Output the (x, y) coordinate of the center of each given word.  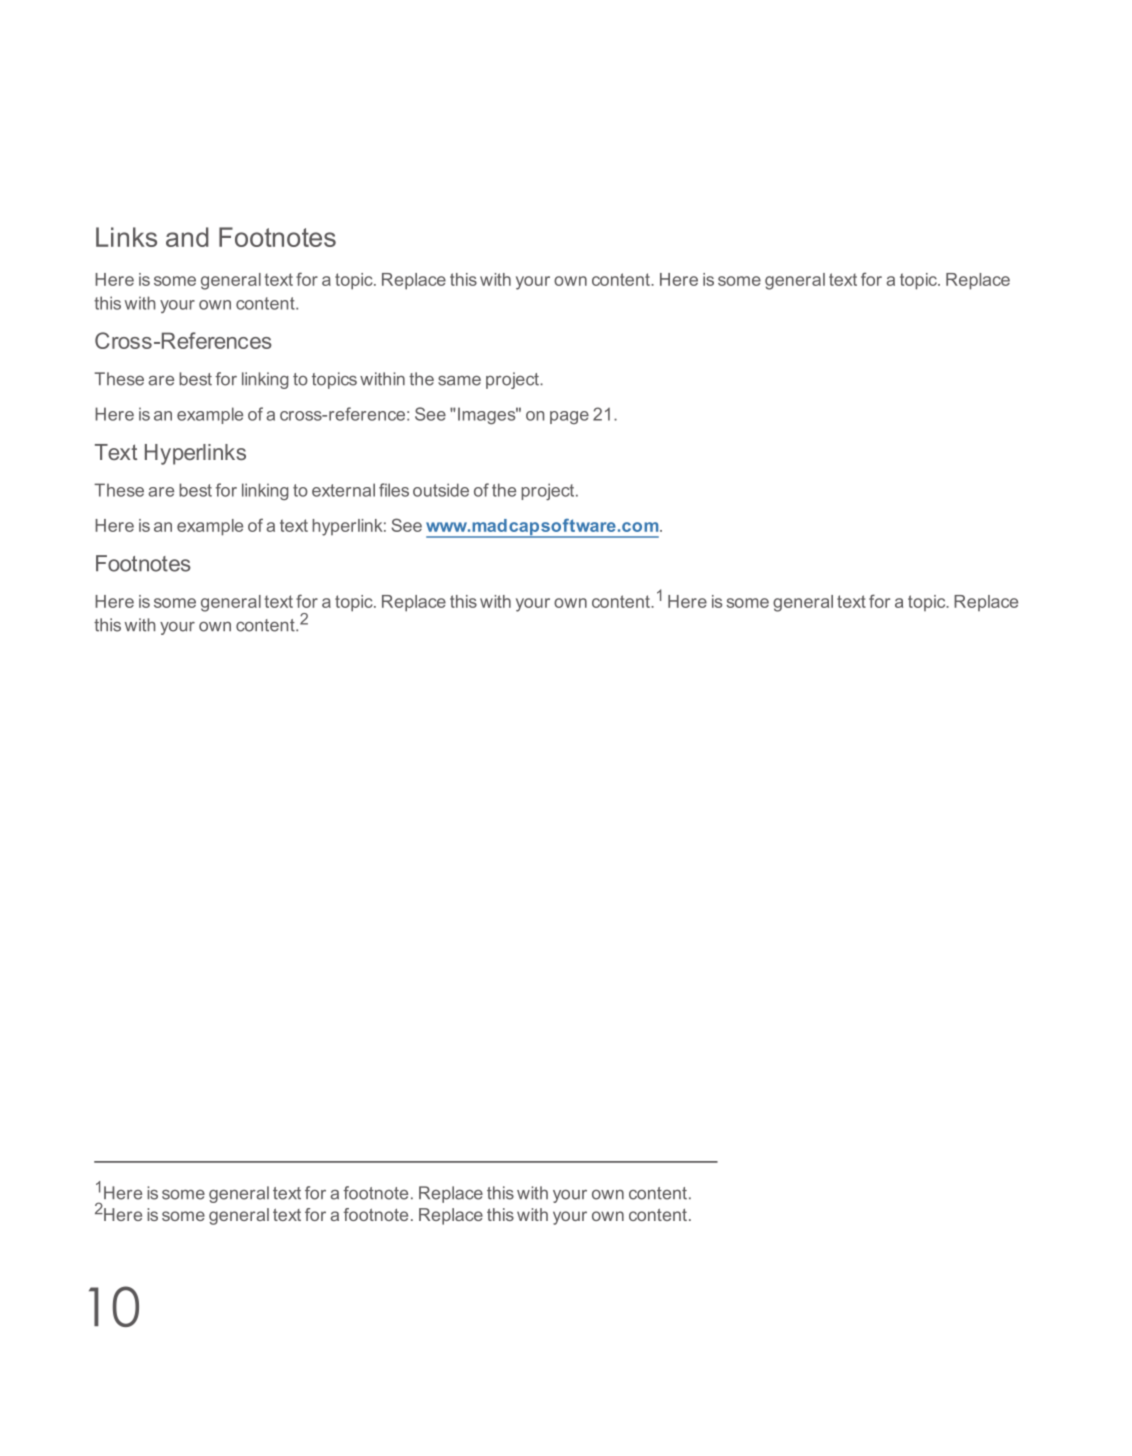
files (394, 490)
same (459, 381)
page (569, 417)
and (187, 237)
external (343, 490)
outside (441, 490)
